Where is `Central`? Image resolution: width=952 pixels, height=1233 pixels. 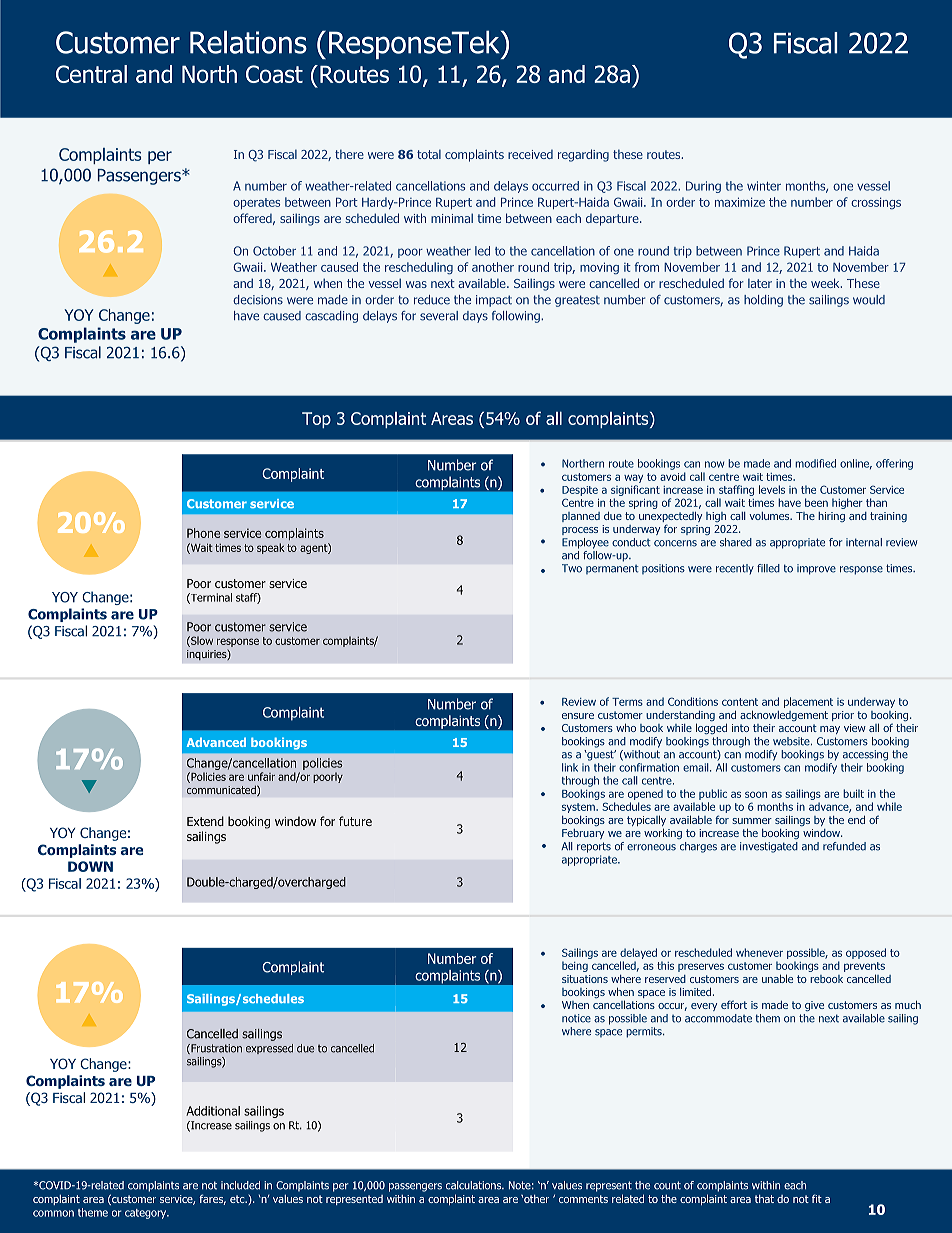
Central is located at coordinates (91, 74).
